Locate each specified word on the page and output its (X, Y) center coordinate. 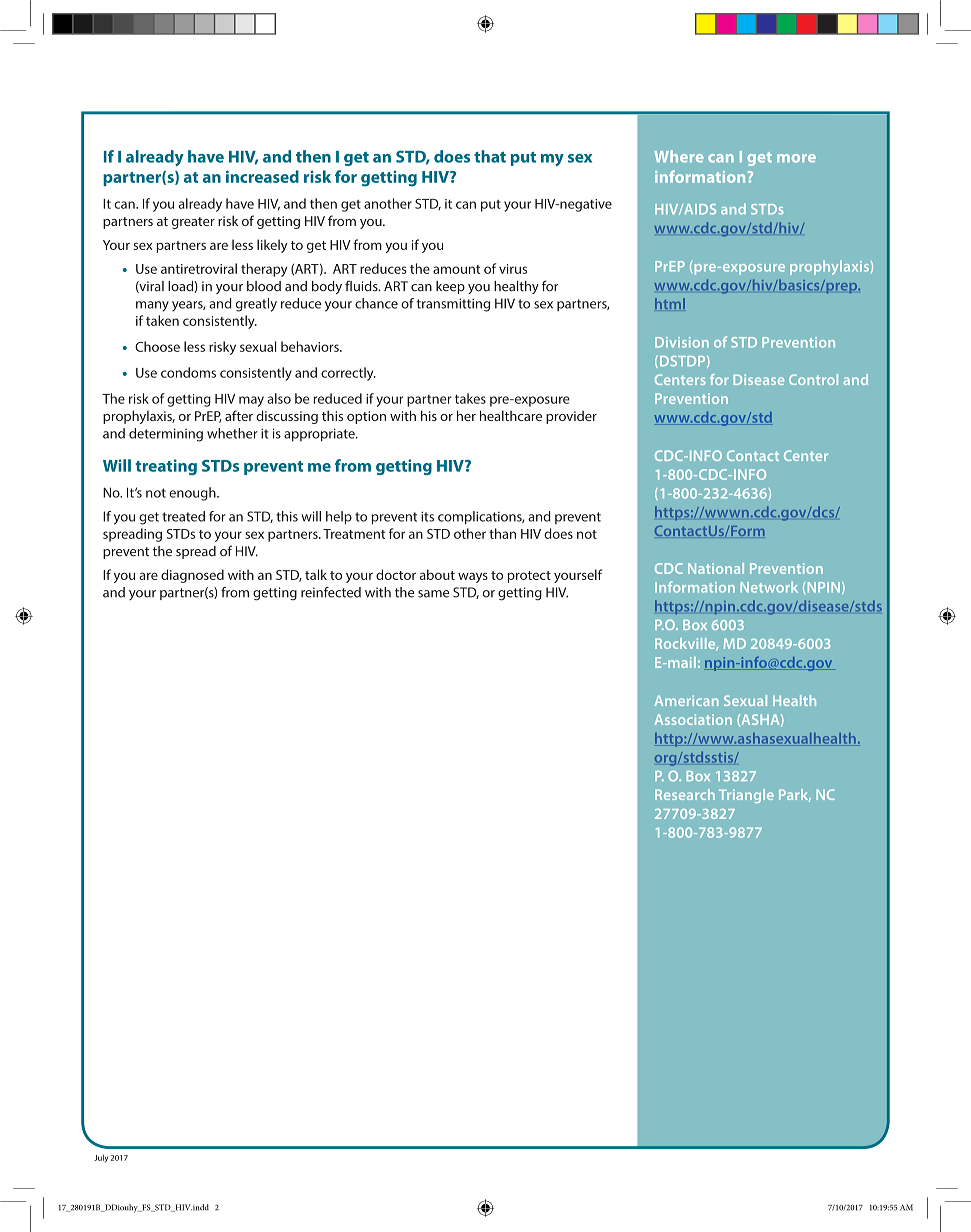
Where (679, 156)
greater (193, 223)
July (101, 1158)
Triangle (746, 796)
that (490, 156)
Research (685, 794)
